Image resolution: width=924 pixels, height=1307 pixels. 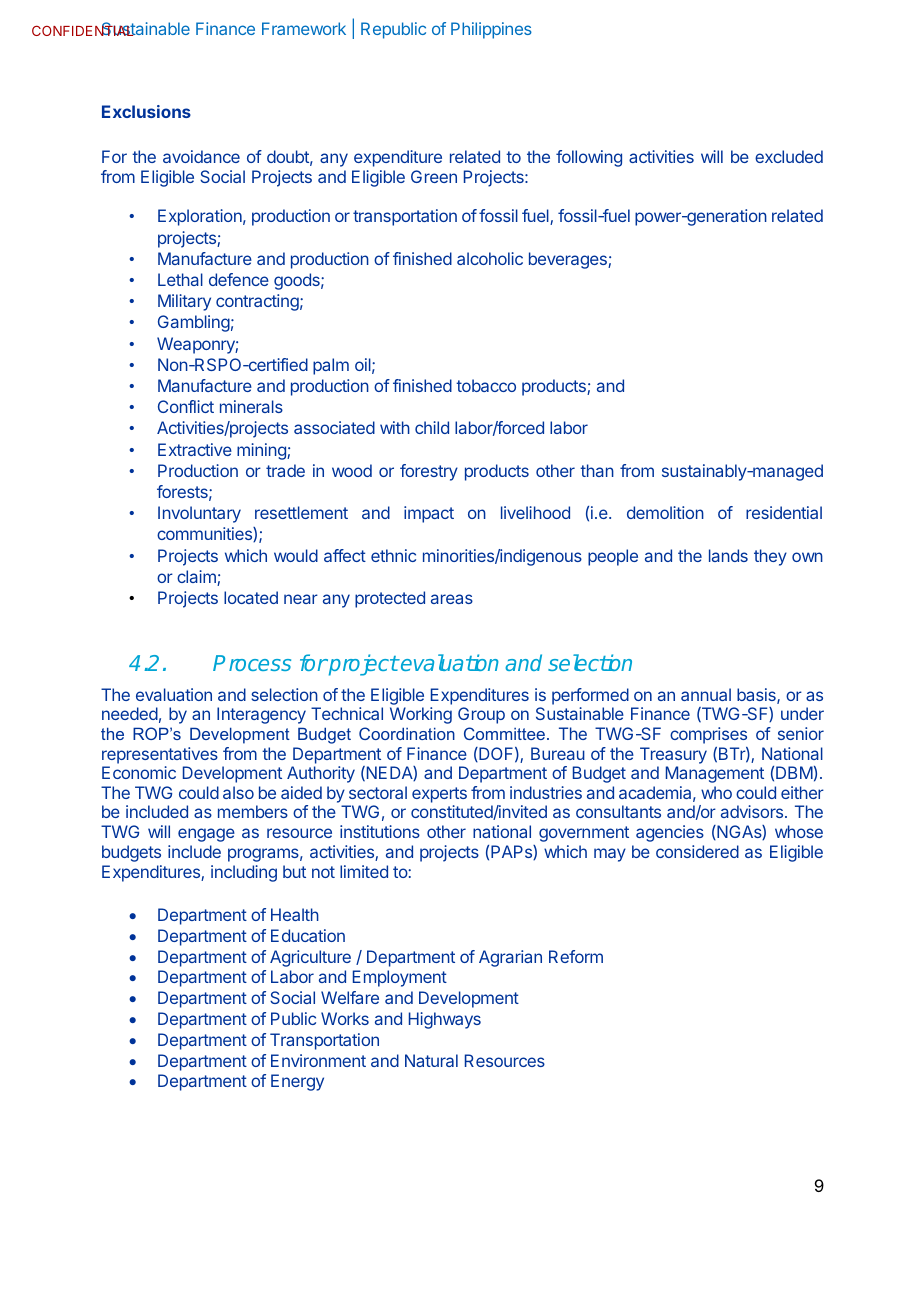 What do you see at coordinates (297, 1082) in the screenshot?
I see `Energy` at bounding box center [297, 1082].
